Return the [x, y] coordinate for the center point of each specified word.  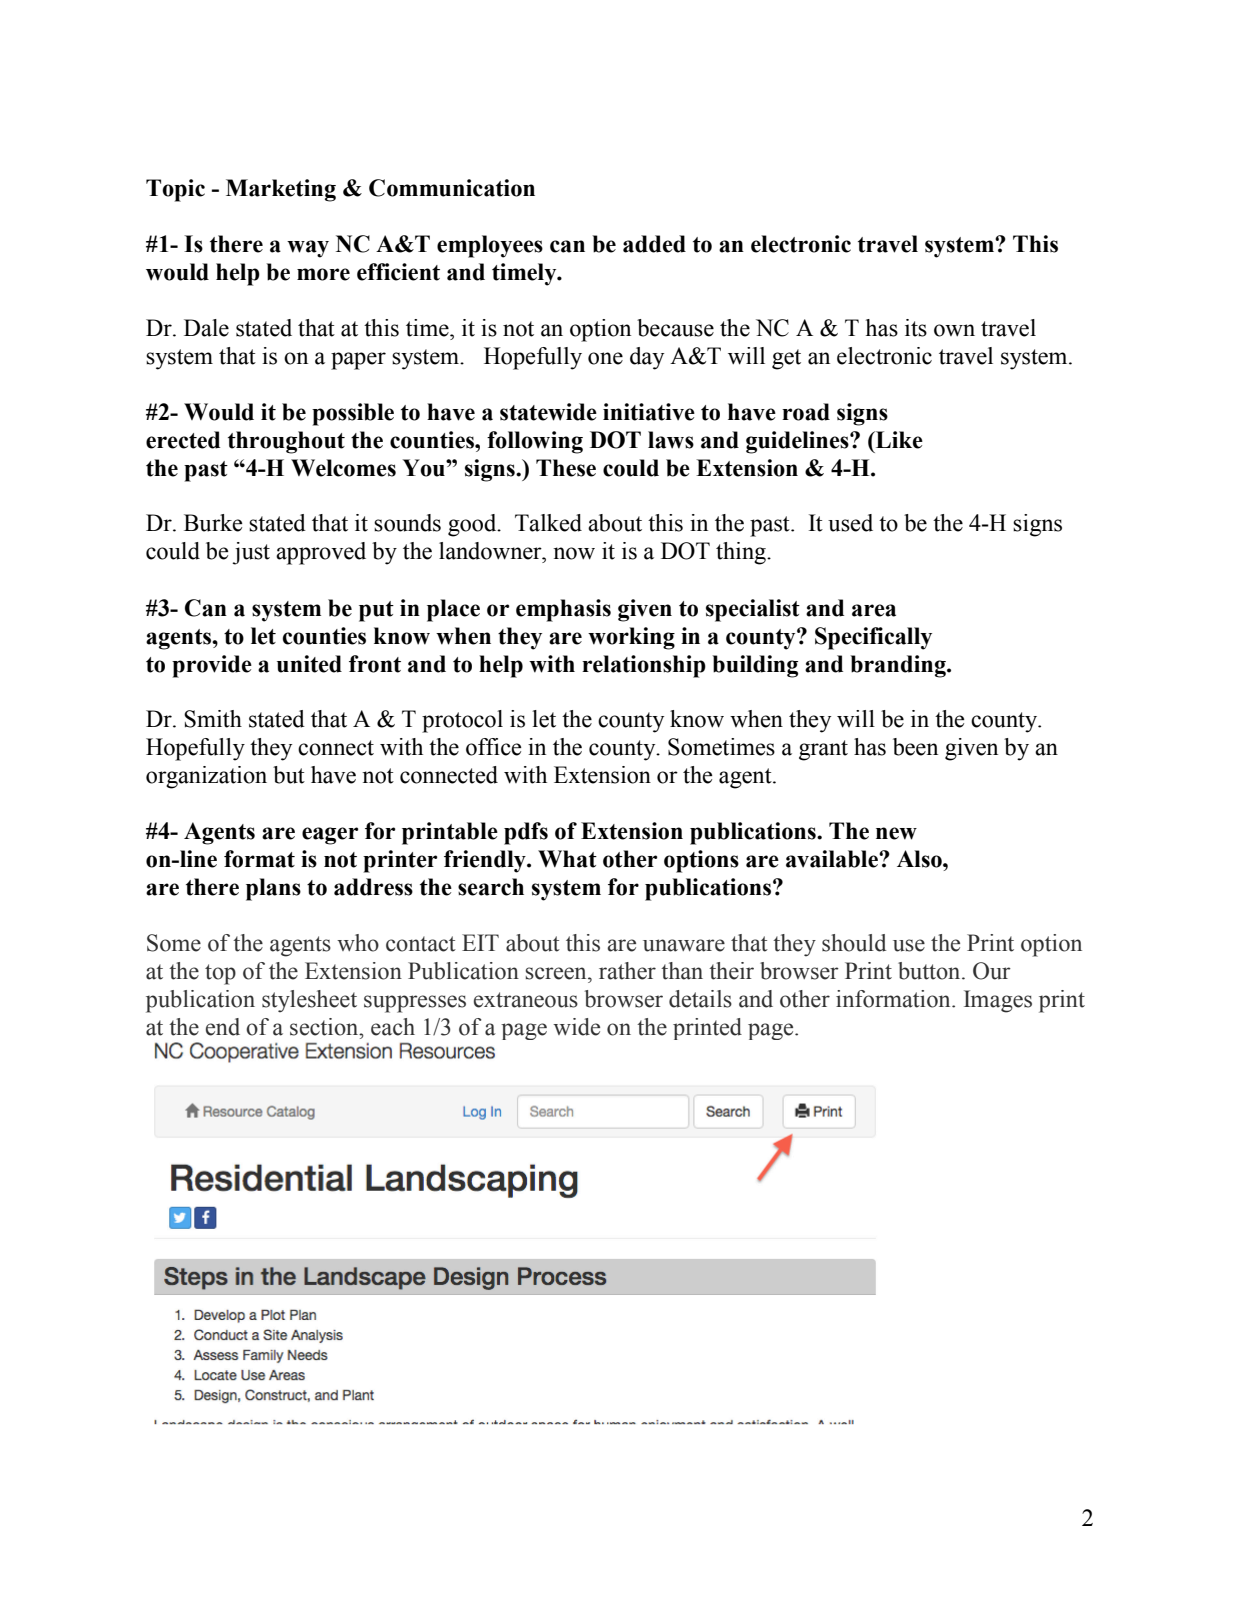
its [916, 328]
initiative [649, 412]
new [896, 833]
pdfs [526, 833]
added [654, 244]
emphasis [563, 610]
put [376, 611]
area [874, 610]
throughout [286, 442]
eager [330, 836]
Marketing [281, 190]
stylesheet [309, 1001]
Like [898, 440]
